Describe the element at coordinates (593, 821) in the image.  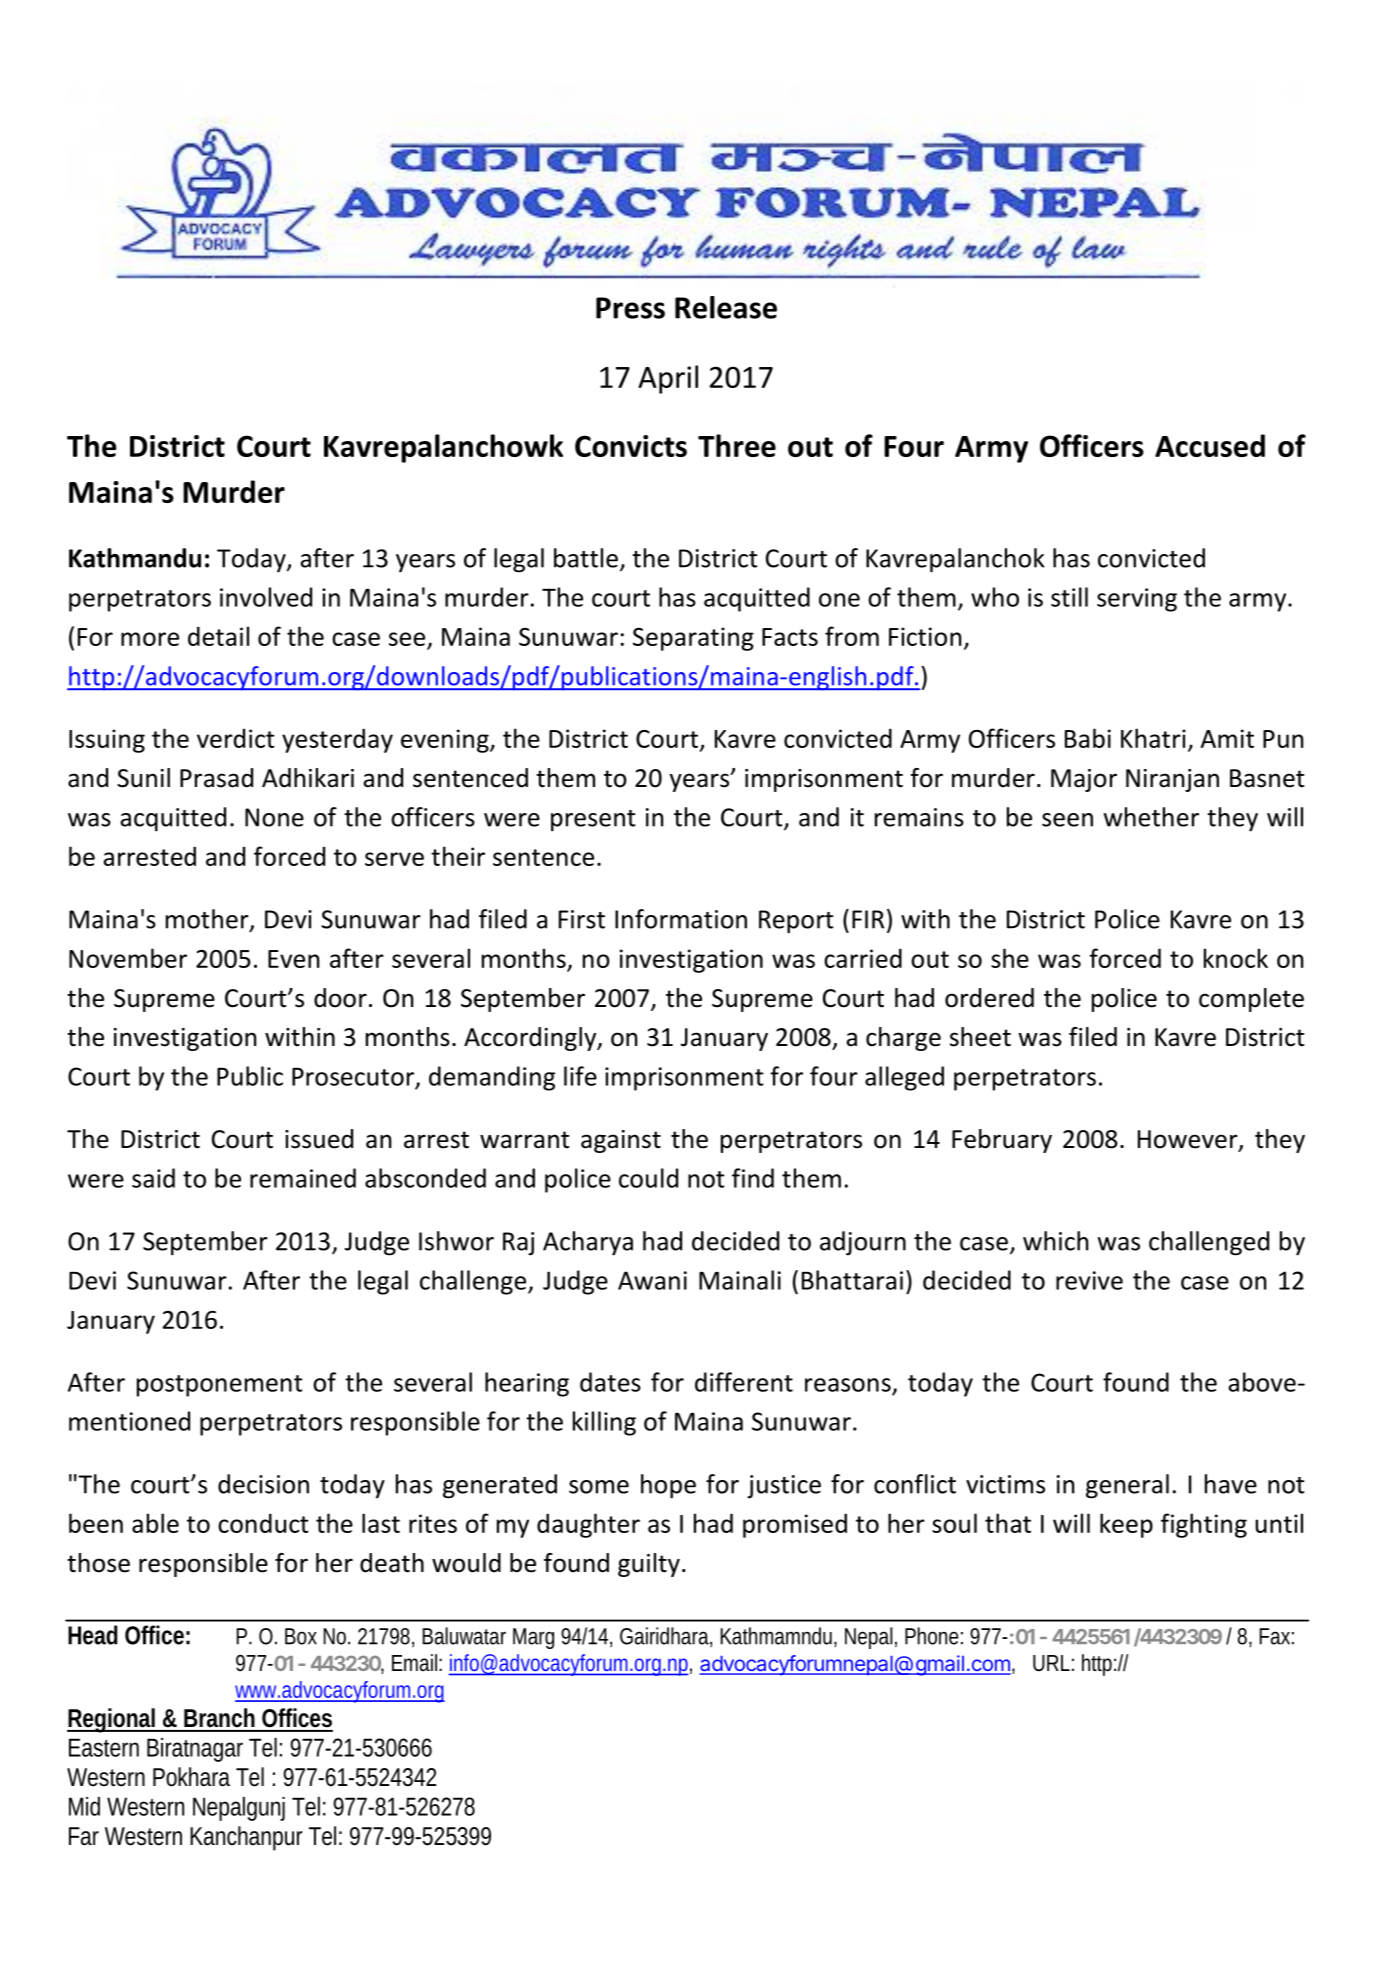
I see `present` at that location.
